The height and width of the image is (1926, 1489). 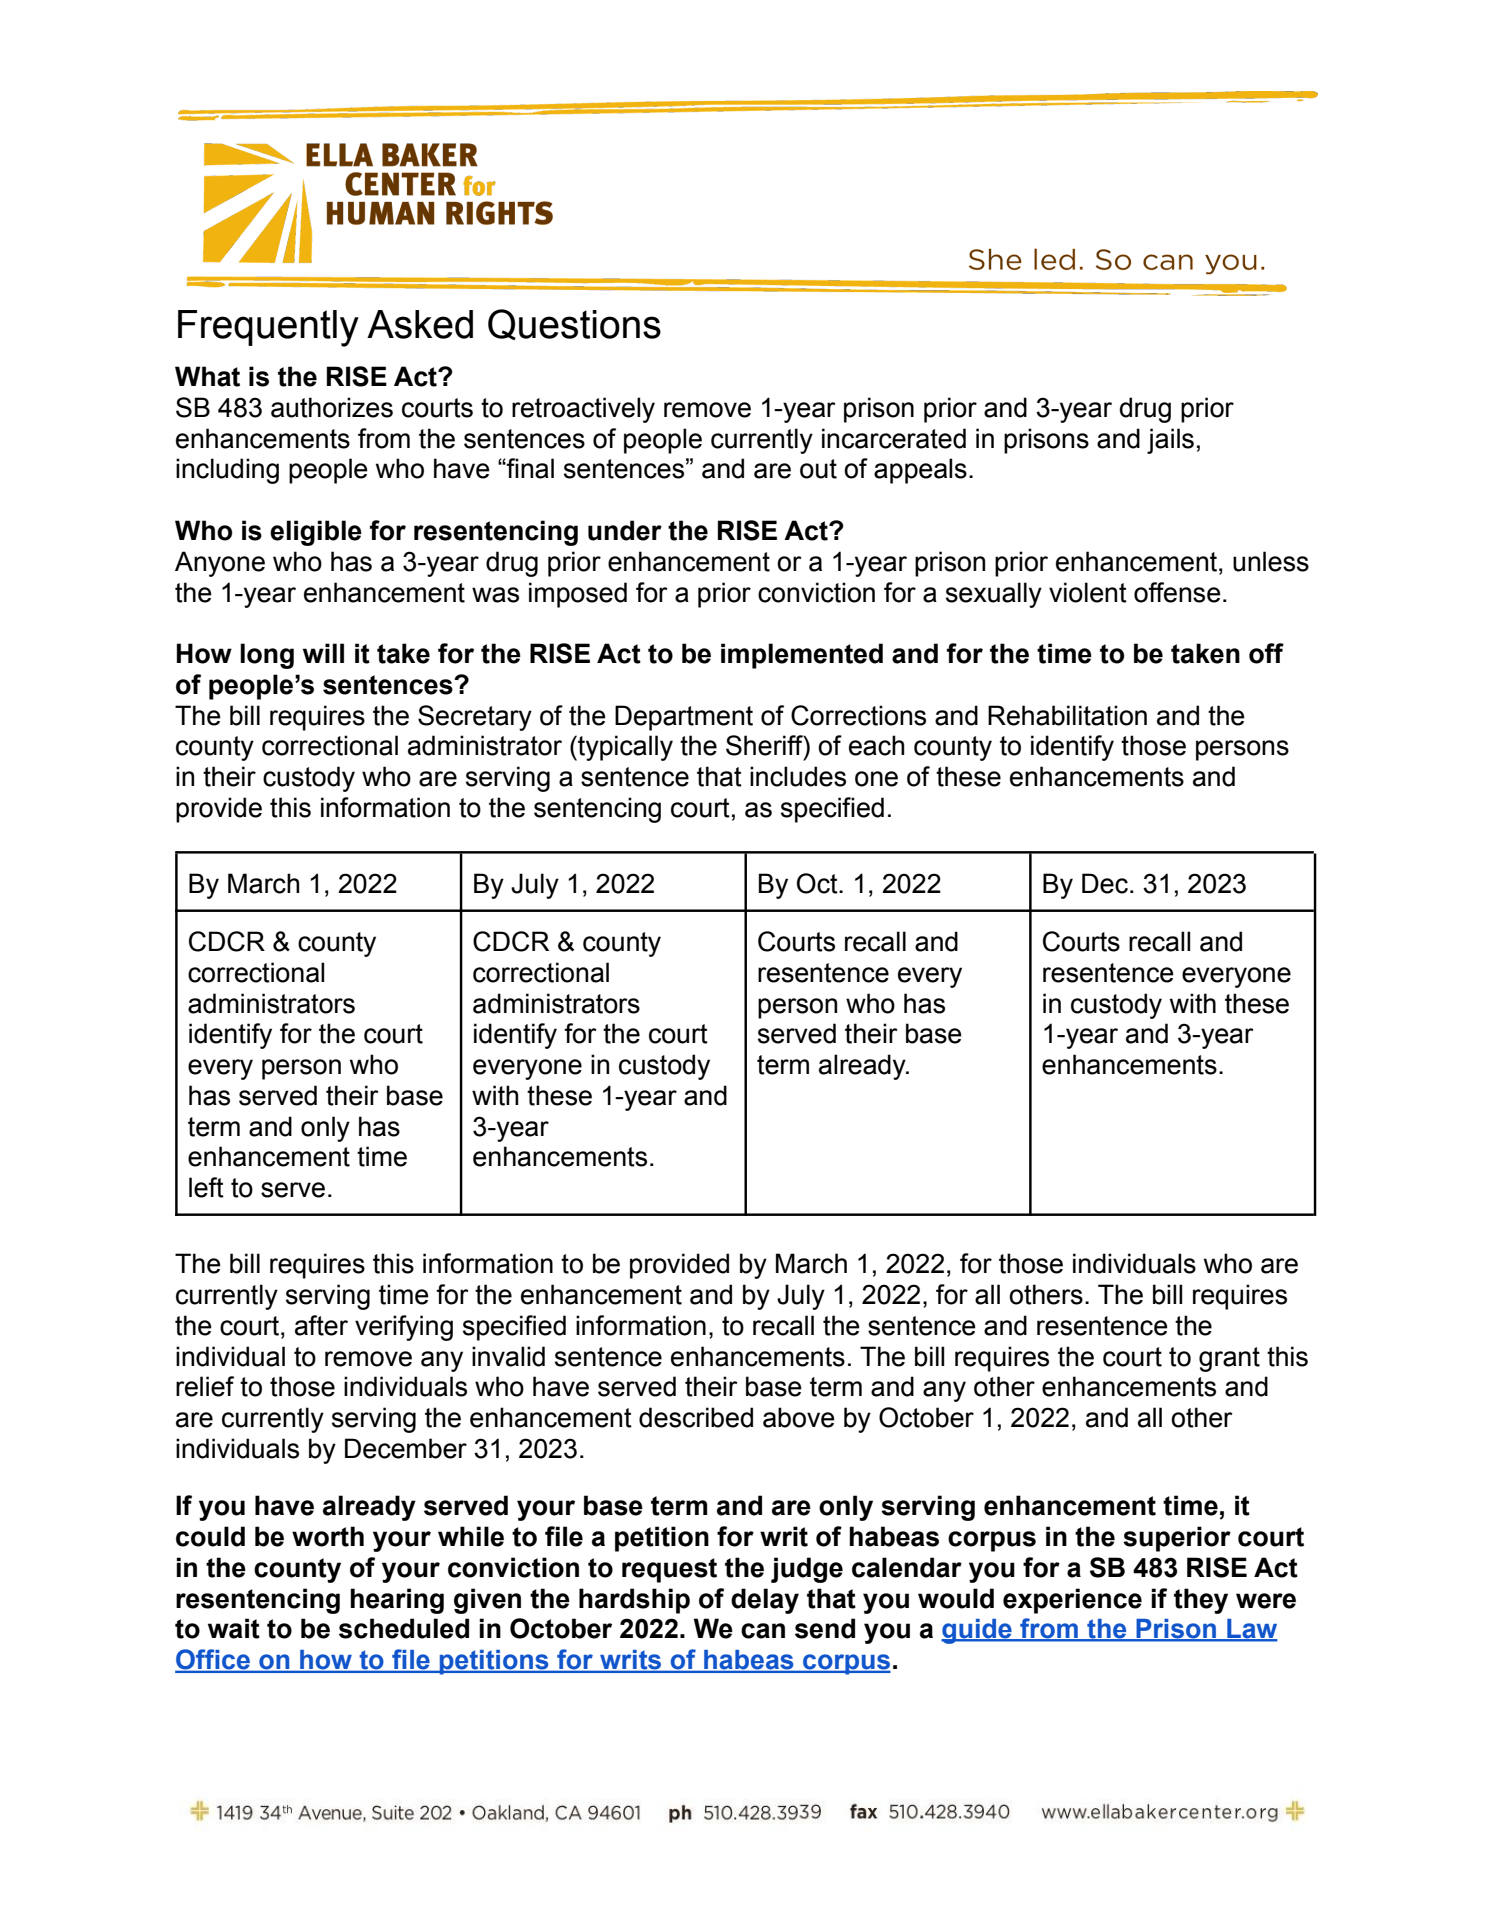 What do you see at coordinates (206, 1187) in the image?
I see `left` at bounding box center [206, 1187].
